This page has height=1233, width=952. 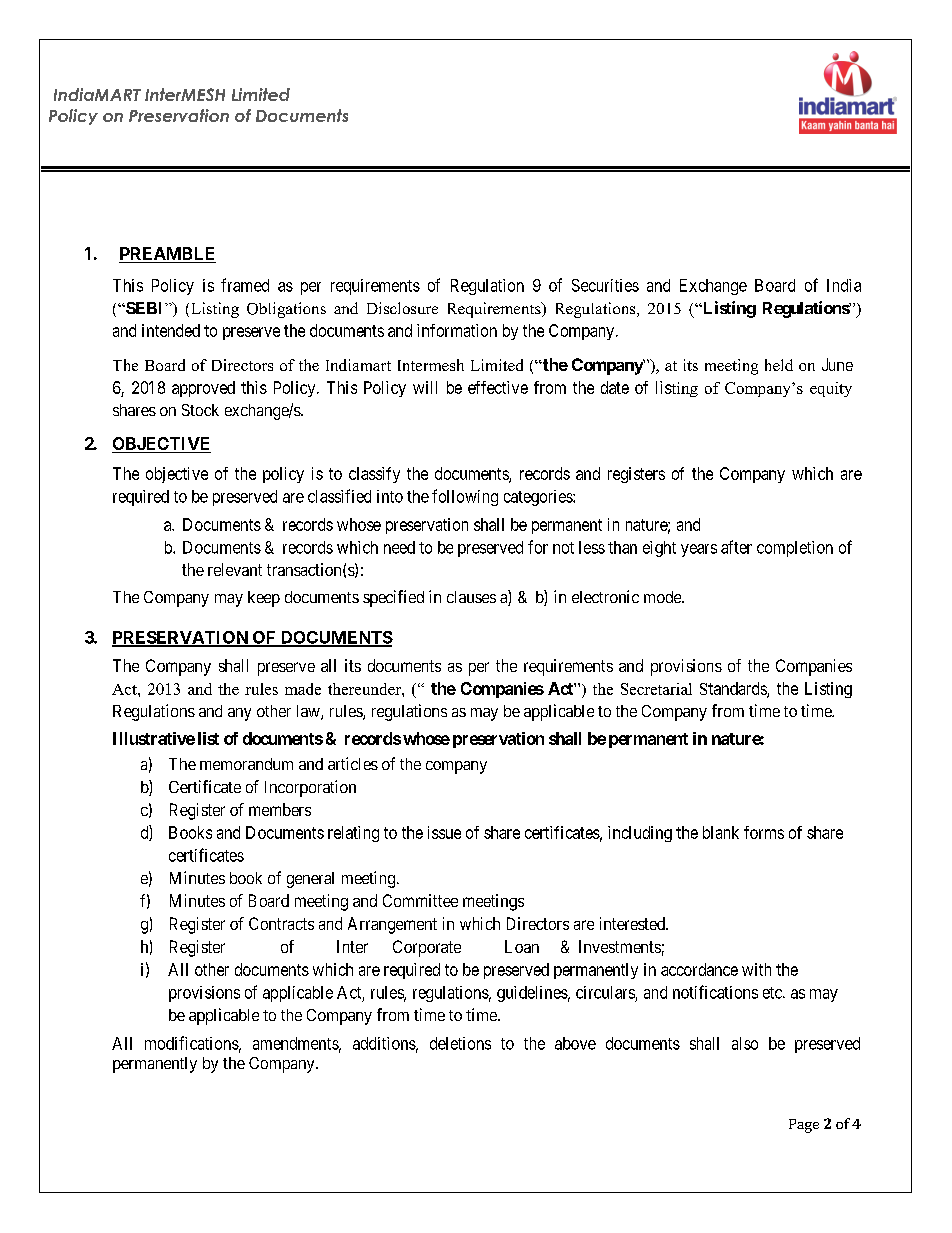 What do you see at coordinates (779, 365) in the page?
I see `held` at bounding box center [779, 365].
